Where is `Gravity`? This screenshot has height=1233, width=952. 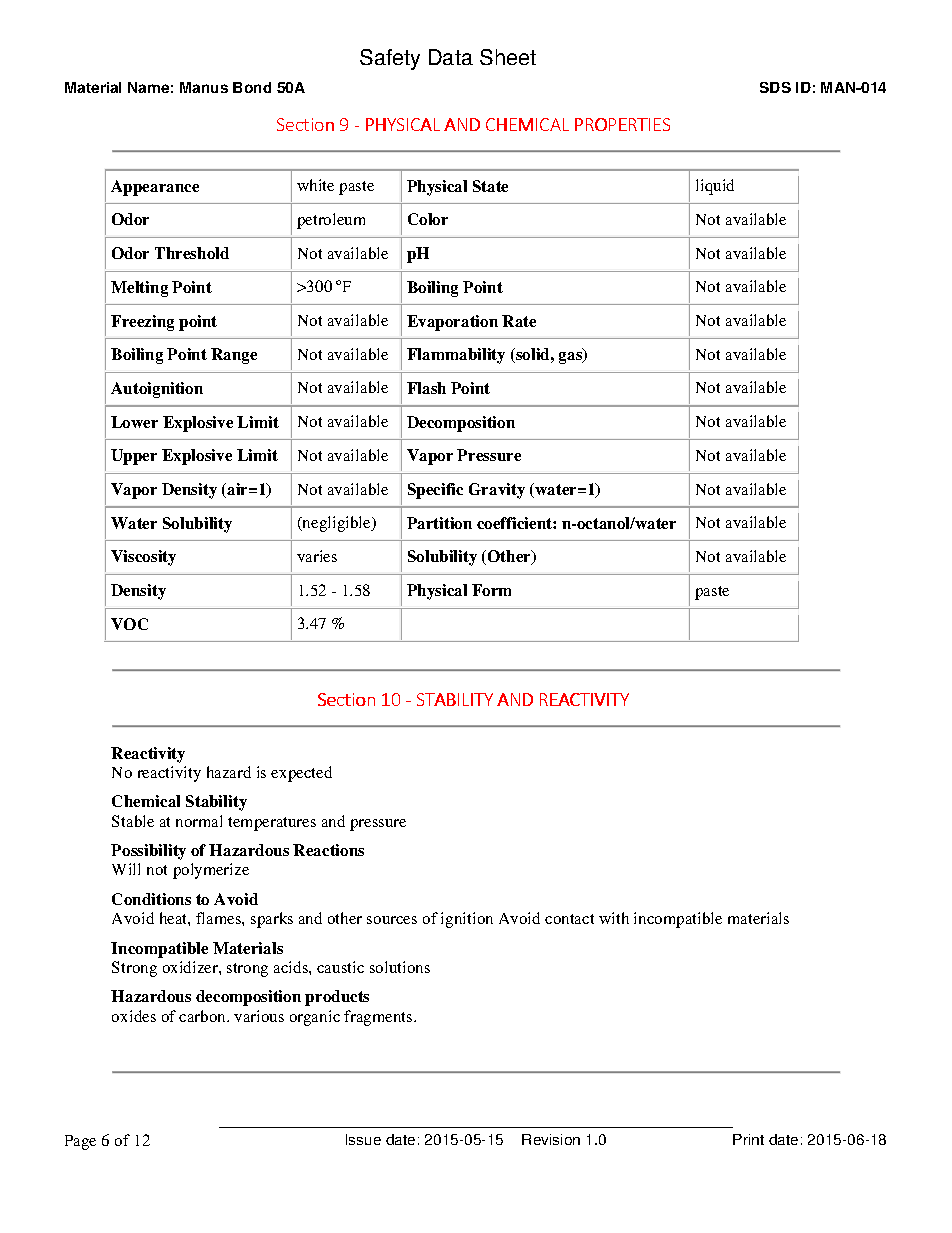
Gravity is located at coordinates (497, 491).
